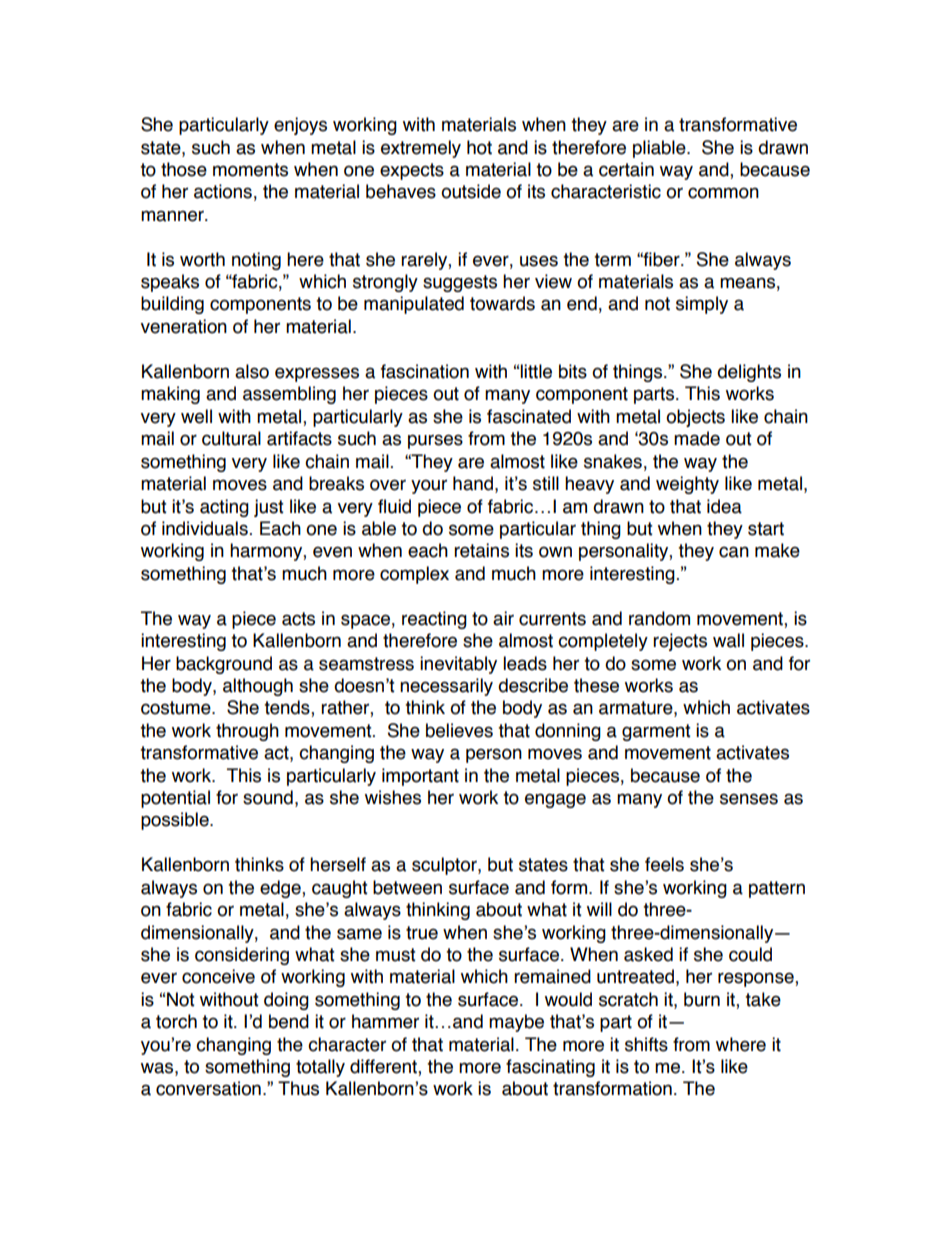 This screenshot has height=1233, width=952. I want to click on hot, so click(479, 147).
